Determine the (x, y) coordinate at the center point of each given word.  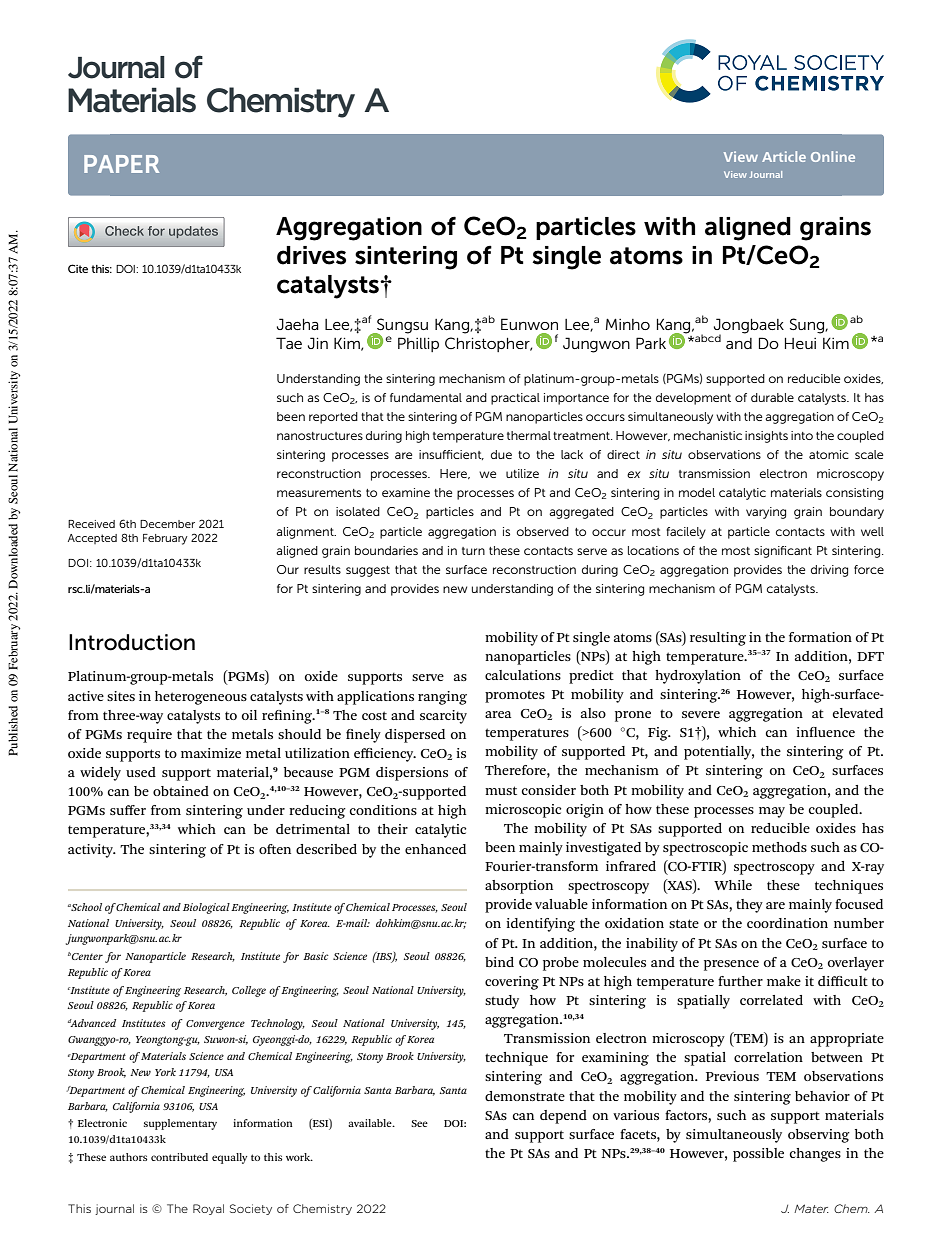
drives (311, 255)
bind (499, 962)
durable (772, 397)
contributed (179, 1157)
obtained (181, 791)
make (784, 981)
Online (833, 156)
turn (473, 551)
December (167, 524)
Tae (289, 343)
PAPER (121, 164)
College (249, 991)
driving (829, 571)
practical (515, 399)
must (501, 790)
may (772, 812)
